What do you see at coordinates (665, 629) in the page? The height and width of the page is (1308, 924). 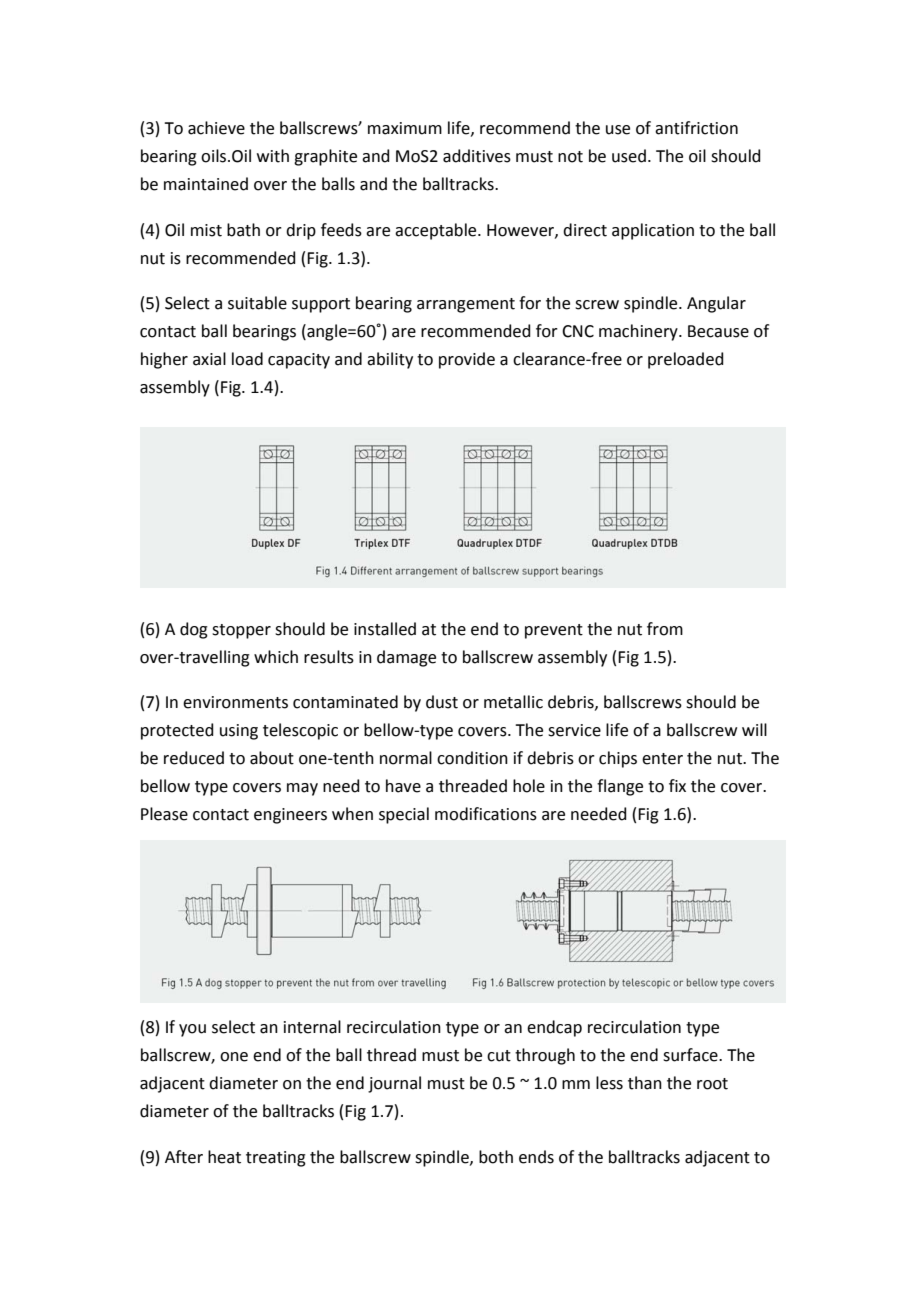 I see `from` at bounding box center [665, 629].
